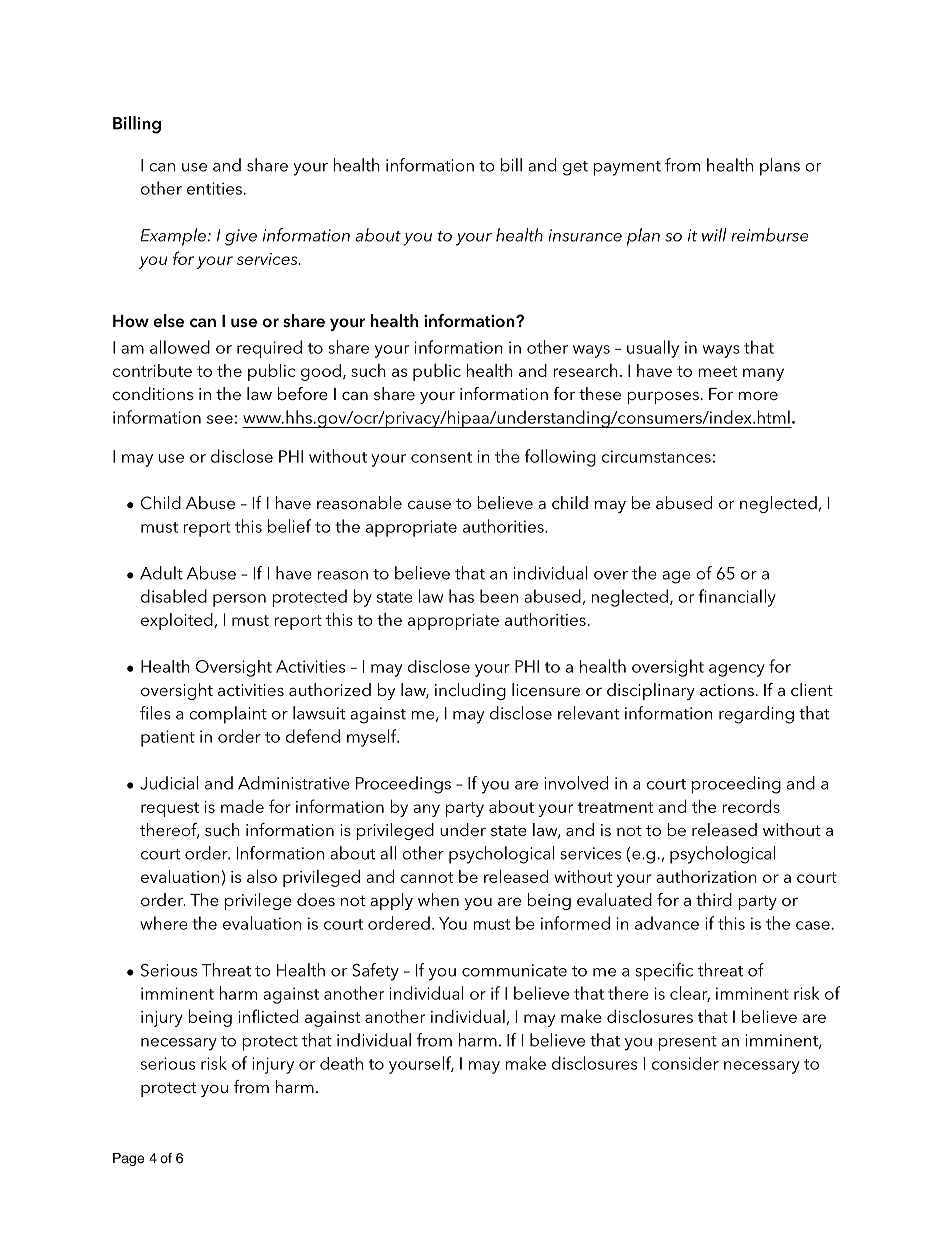 The image size is (952, 1233). I want to click on will, so click(714, 235).
